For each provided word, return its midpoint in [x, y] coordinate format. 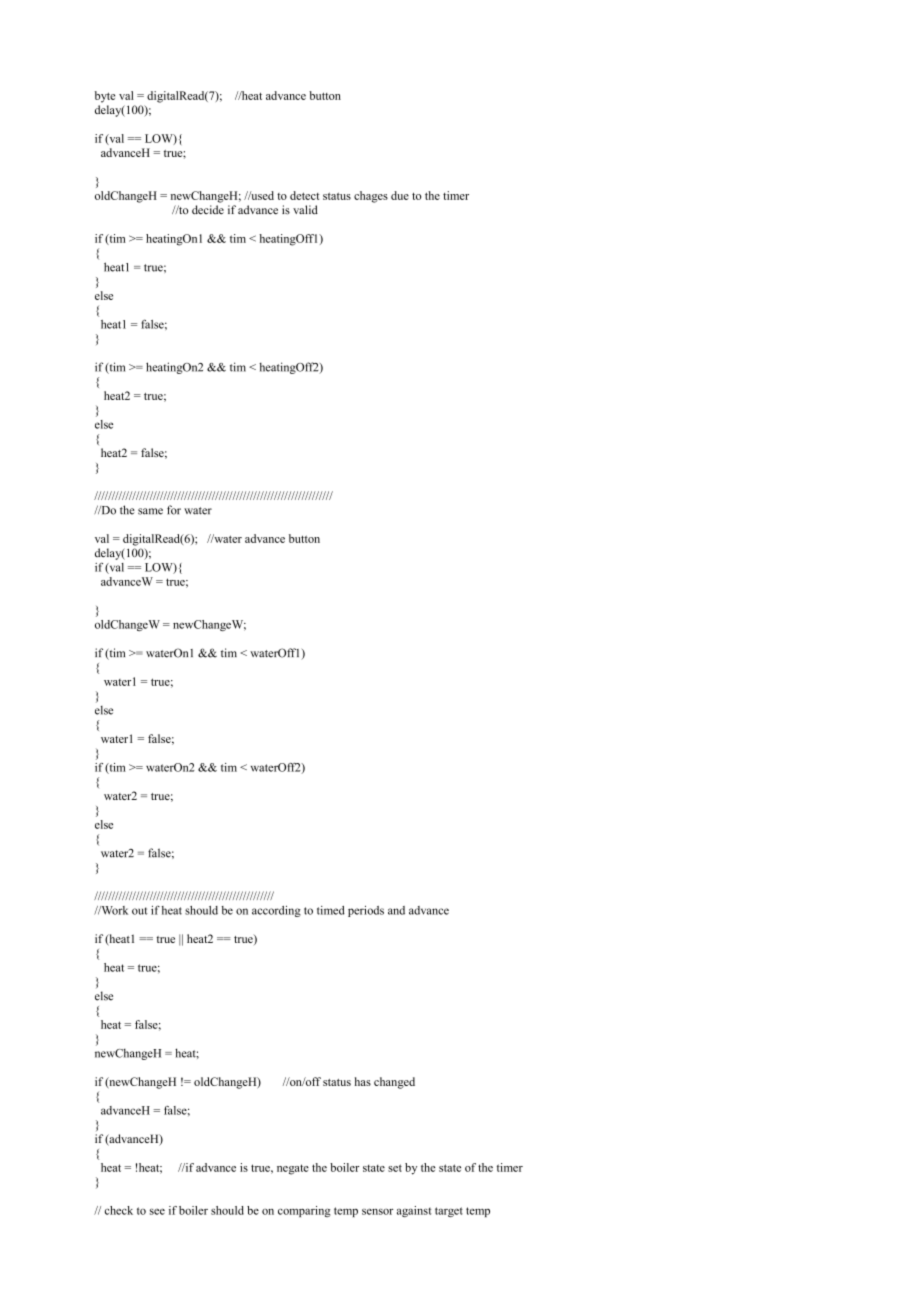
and [396, 910]
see [157, 1211]
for [174, 510]
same [150, 511]
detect [304, 195]
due [400, 195]
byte [105, 97]
